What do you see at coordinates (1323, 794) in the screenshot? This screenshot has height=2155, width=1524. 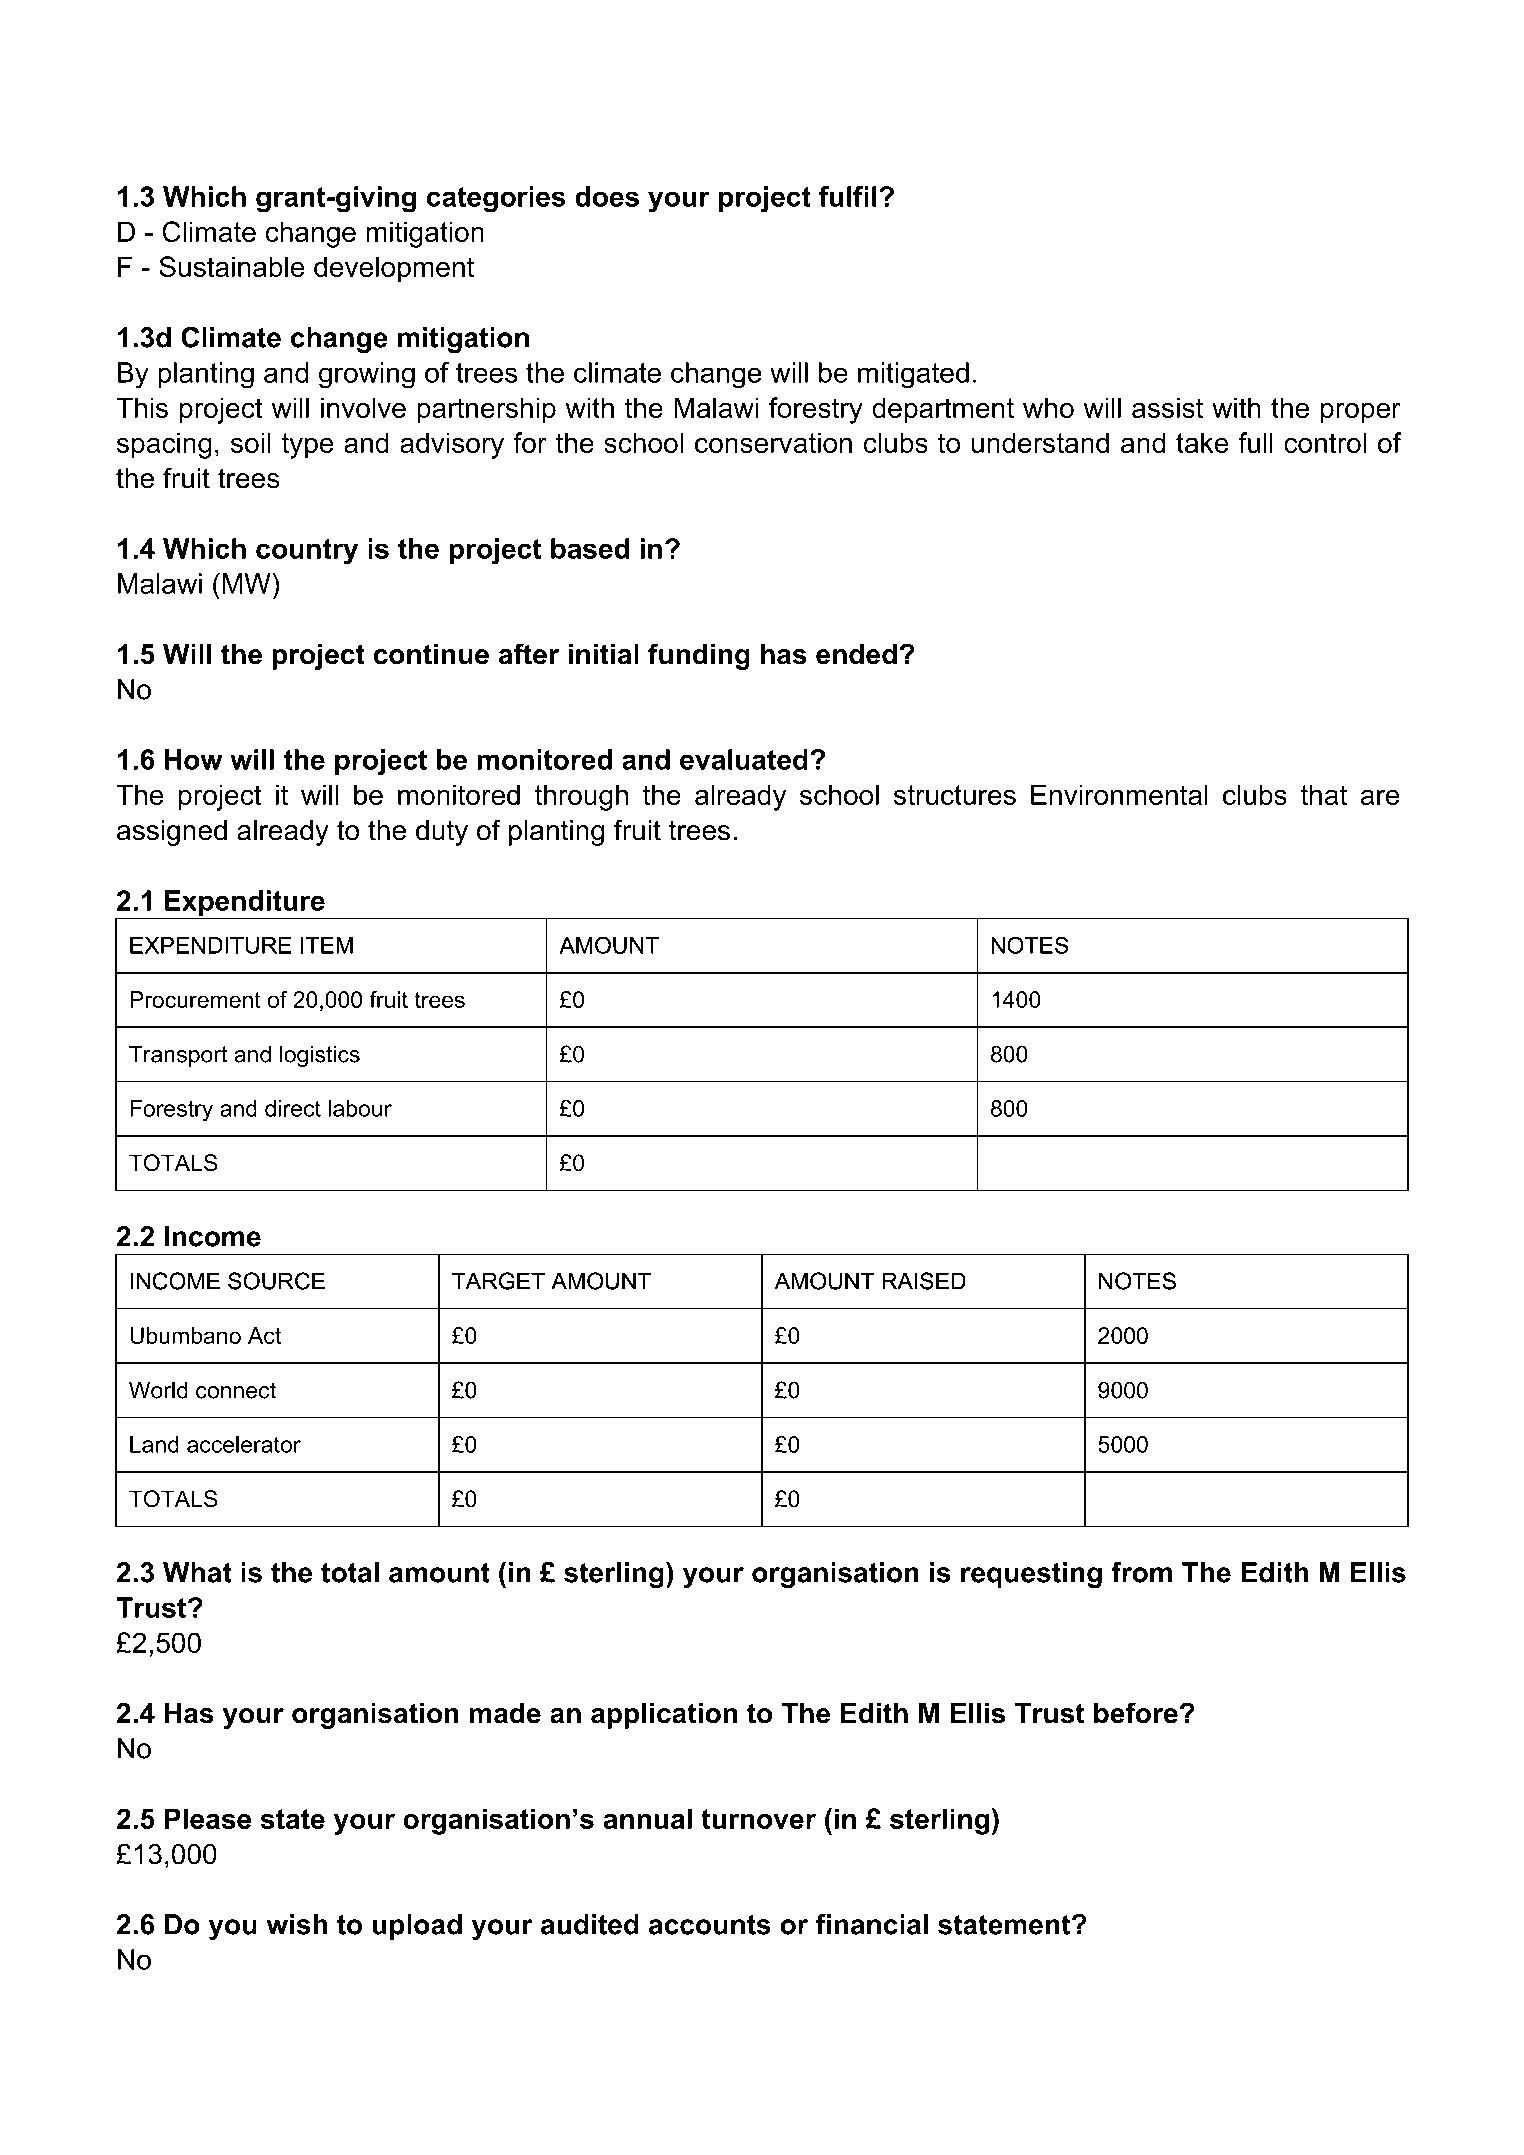 I see `that` at bounding box center [1323, 794].
